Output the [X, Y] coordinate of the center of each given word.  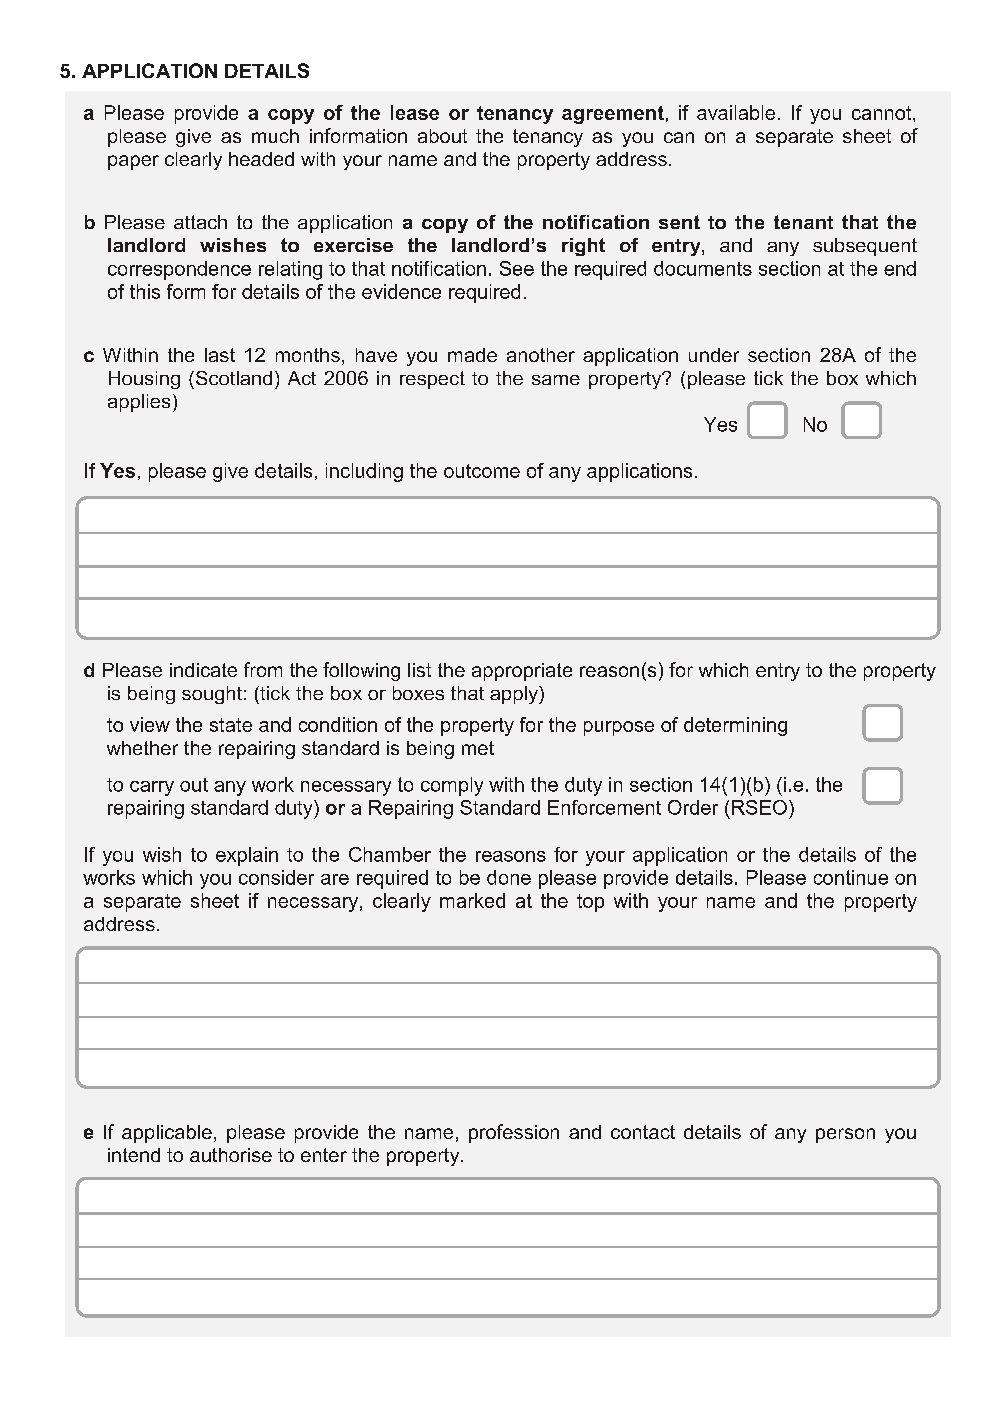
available [736, 112]
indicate [203, 670]
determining [735, 726]
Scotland [232, 378]
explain [247, 856]
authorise [231, 1155]
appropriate [522, 672]
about [442, 136]
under [714, 355]
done [509, 877]
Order [693, 807]
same [556, 380]
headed [261, 159]
